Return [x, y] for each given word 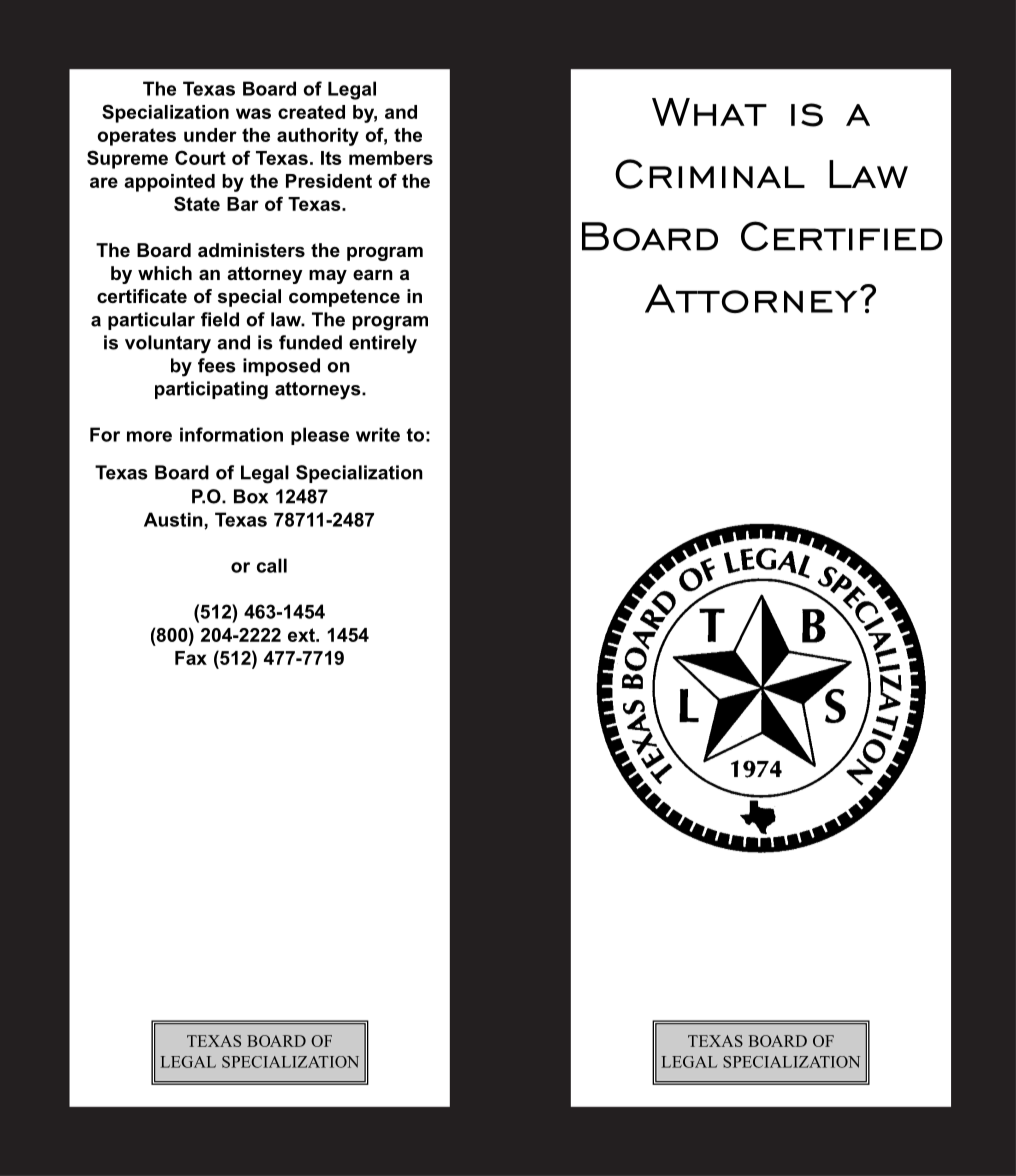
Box [251, 496]
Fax [191, 658]
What [709, 112]
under [210, 135]
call [272, 565]
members [391, 158]
